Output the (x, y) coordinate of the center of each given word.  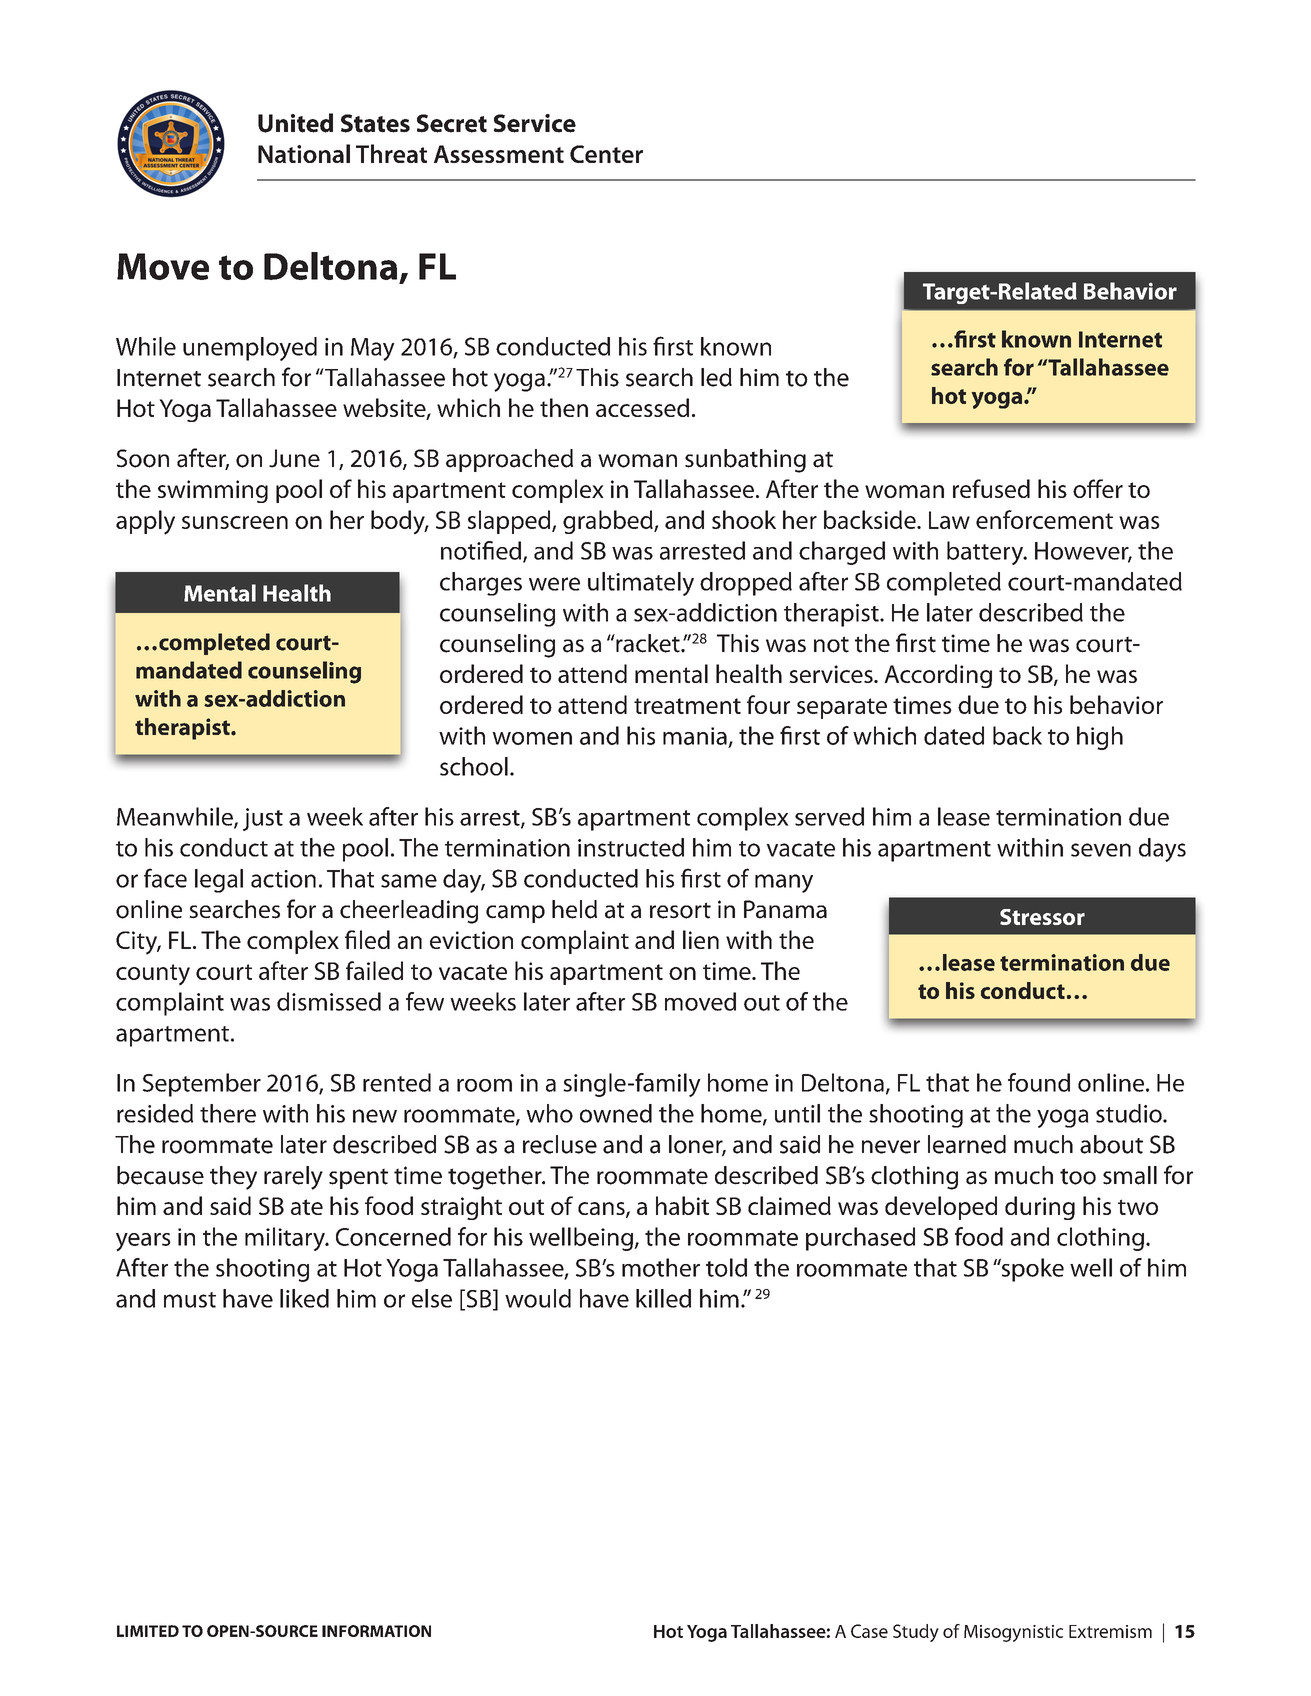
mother (661, 1267)
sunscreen (235, 522)
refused (991, 488)
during (1040, 1208)
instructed (631, 847)
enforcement (1044, 519)
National (304, 153)
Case (869, 1631)
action (283, 879)
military (286, 1239)
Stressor (1042, 917)
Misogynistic (1013, 1633)
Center (606, 154)
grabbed (609, 522)
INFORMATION (376, 1631)
